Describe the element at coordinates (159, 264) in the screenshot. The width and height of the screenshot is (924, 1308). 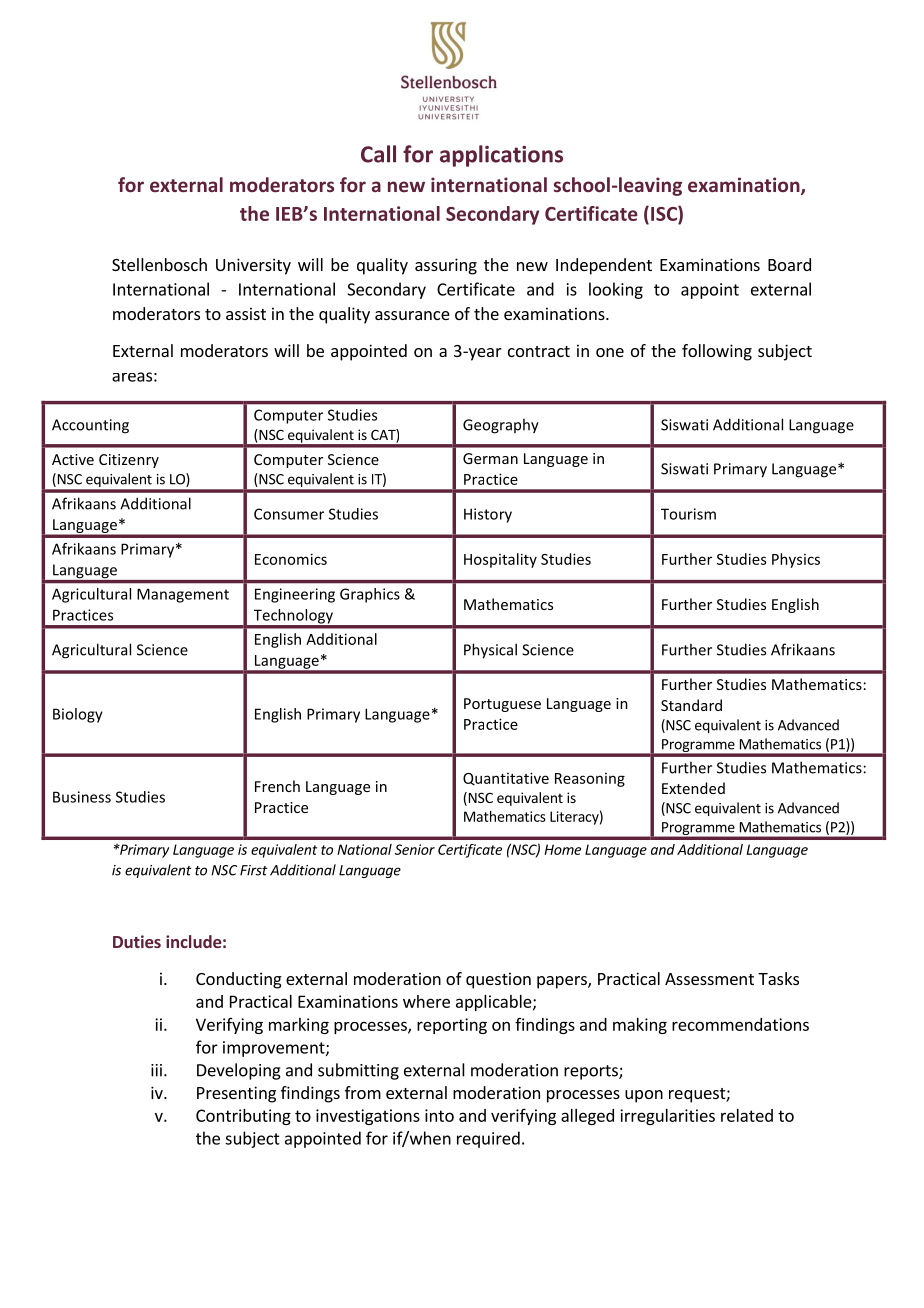
I see `Stellenbosch` at that location.
